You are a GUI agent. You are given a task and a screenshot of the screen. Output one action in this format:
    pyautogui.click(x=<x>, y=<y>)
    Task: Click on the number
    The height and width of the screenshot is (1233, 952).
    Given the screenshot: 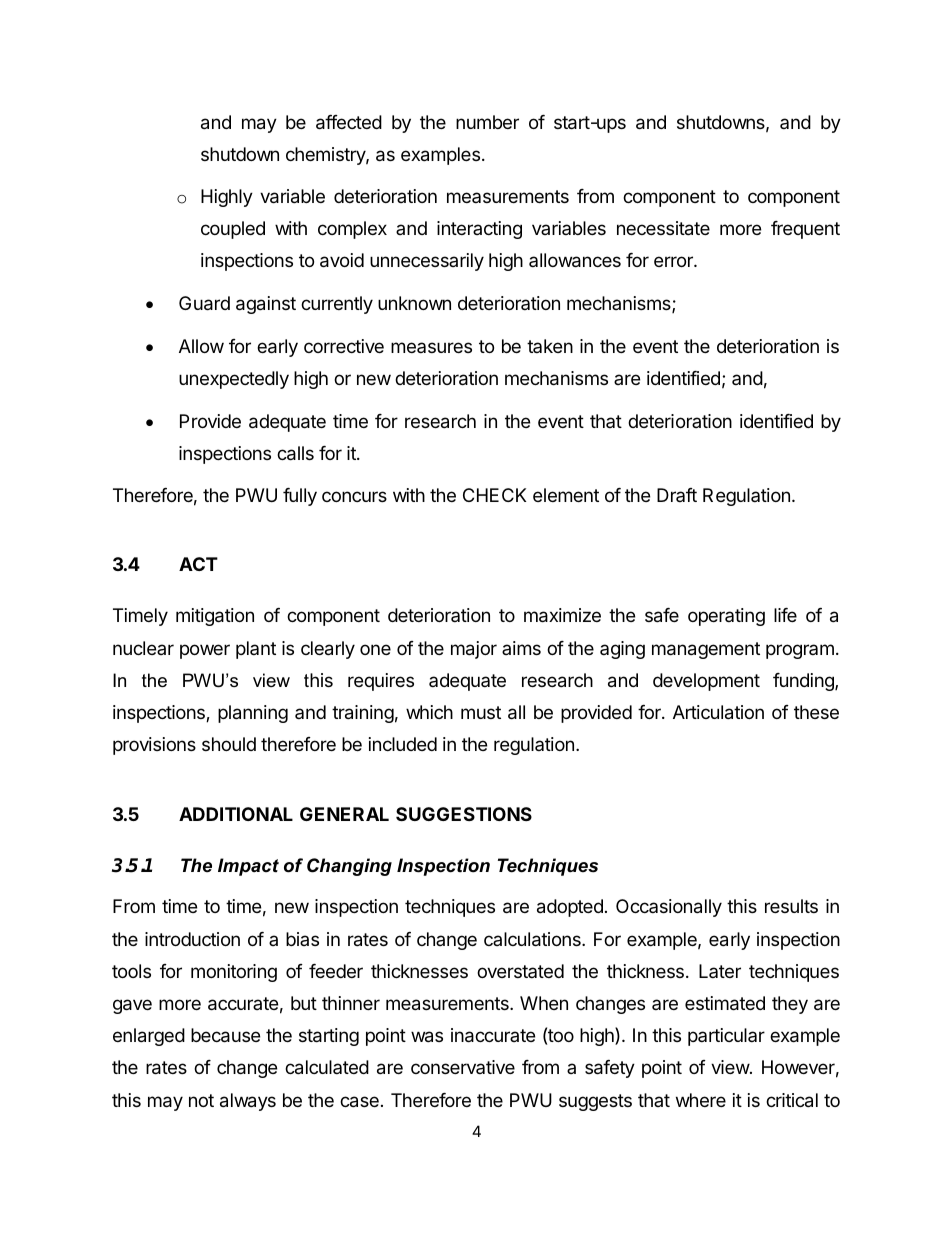 What is the action you would take?
    pyautogui.click(x=487, y=122)
